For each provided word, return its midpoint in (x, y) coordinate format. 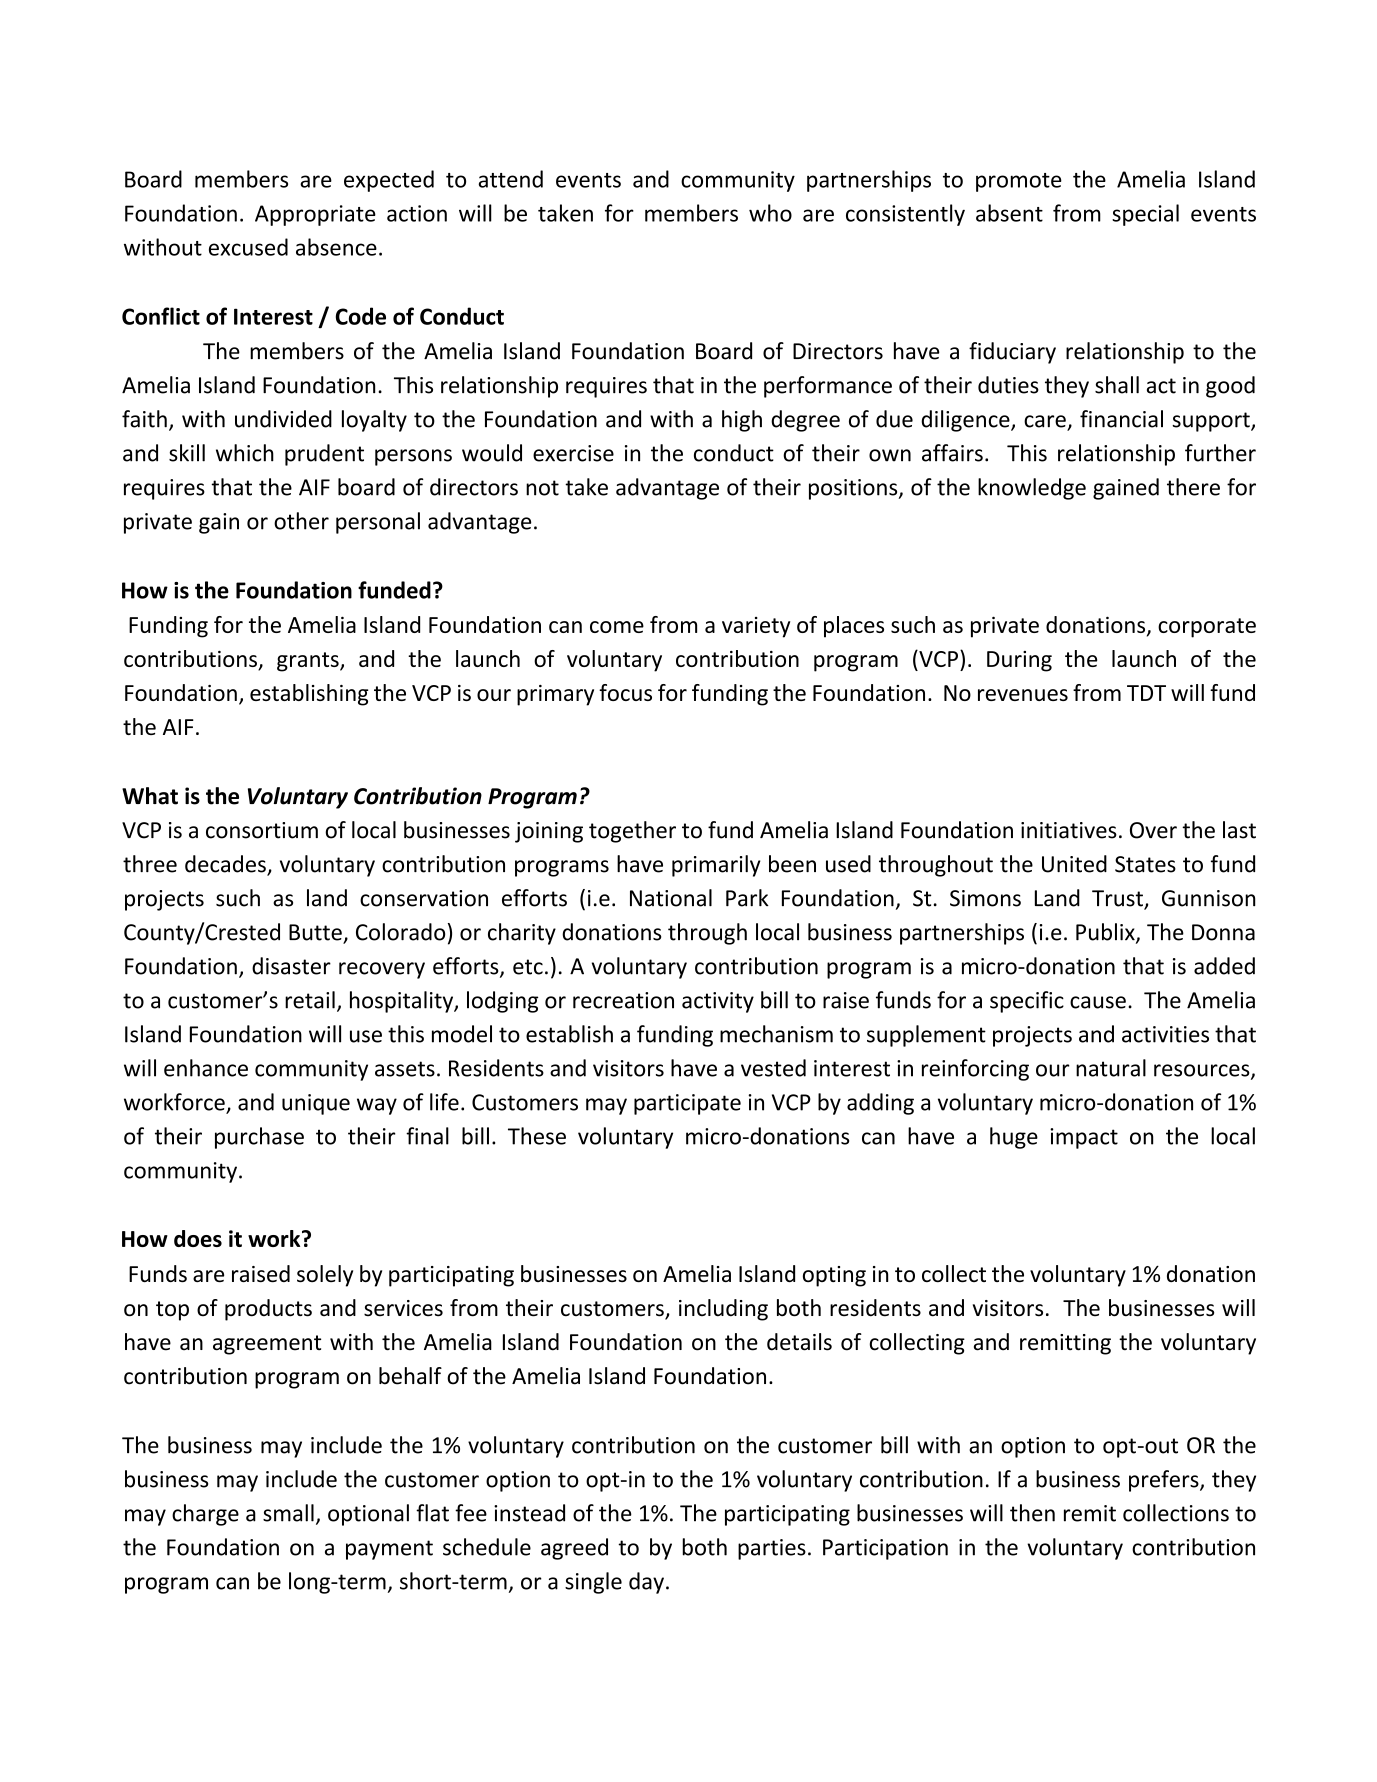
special (1145, 215)
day (646, 1583)
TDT (1146, 693)
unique (316, 1104)
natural (1111, 1068)
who (770, 213)
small (288, 1513)
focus (625, 692)
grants (309, 662)
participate (687, 1104)
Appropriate (315, 215)
